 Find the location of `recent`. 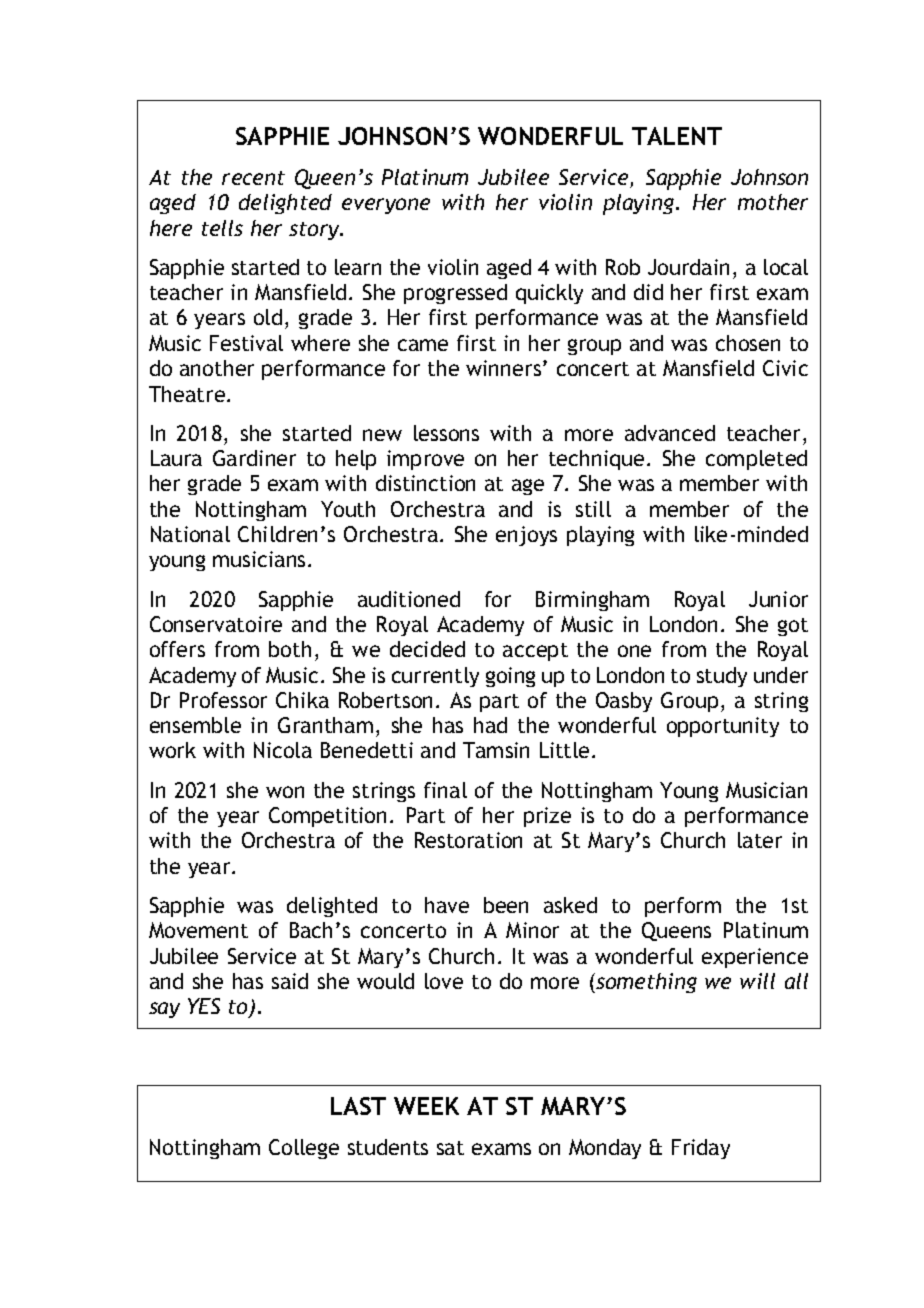

recent is located at coordinates (253, 178).
